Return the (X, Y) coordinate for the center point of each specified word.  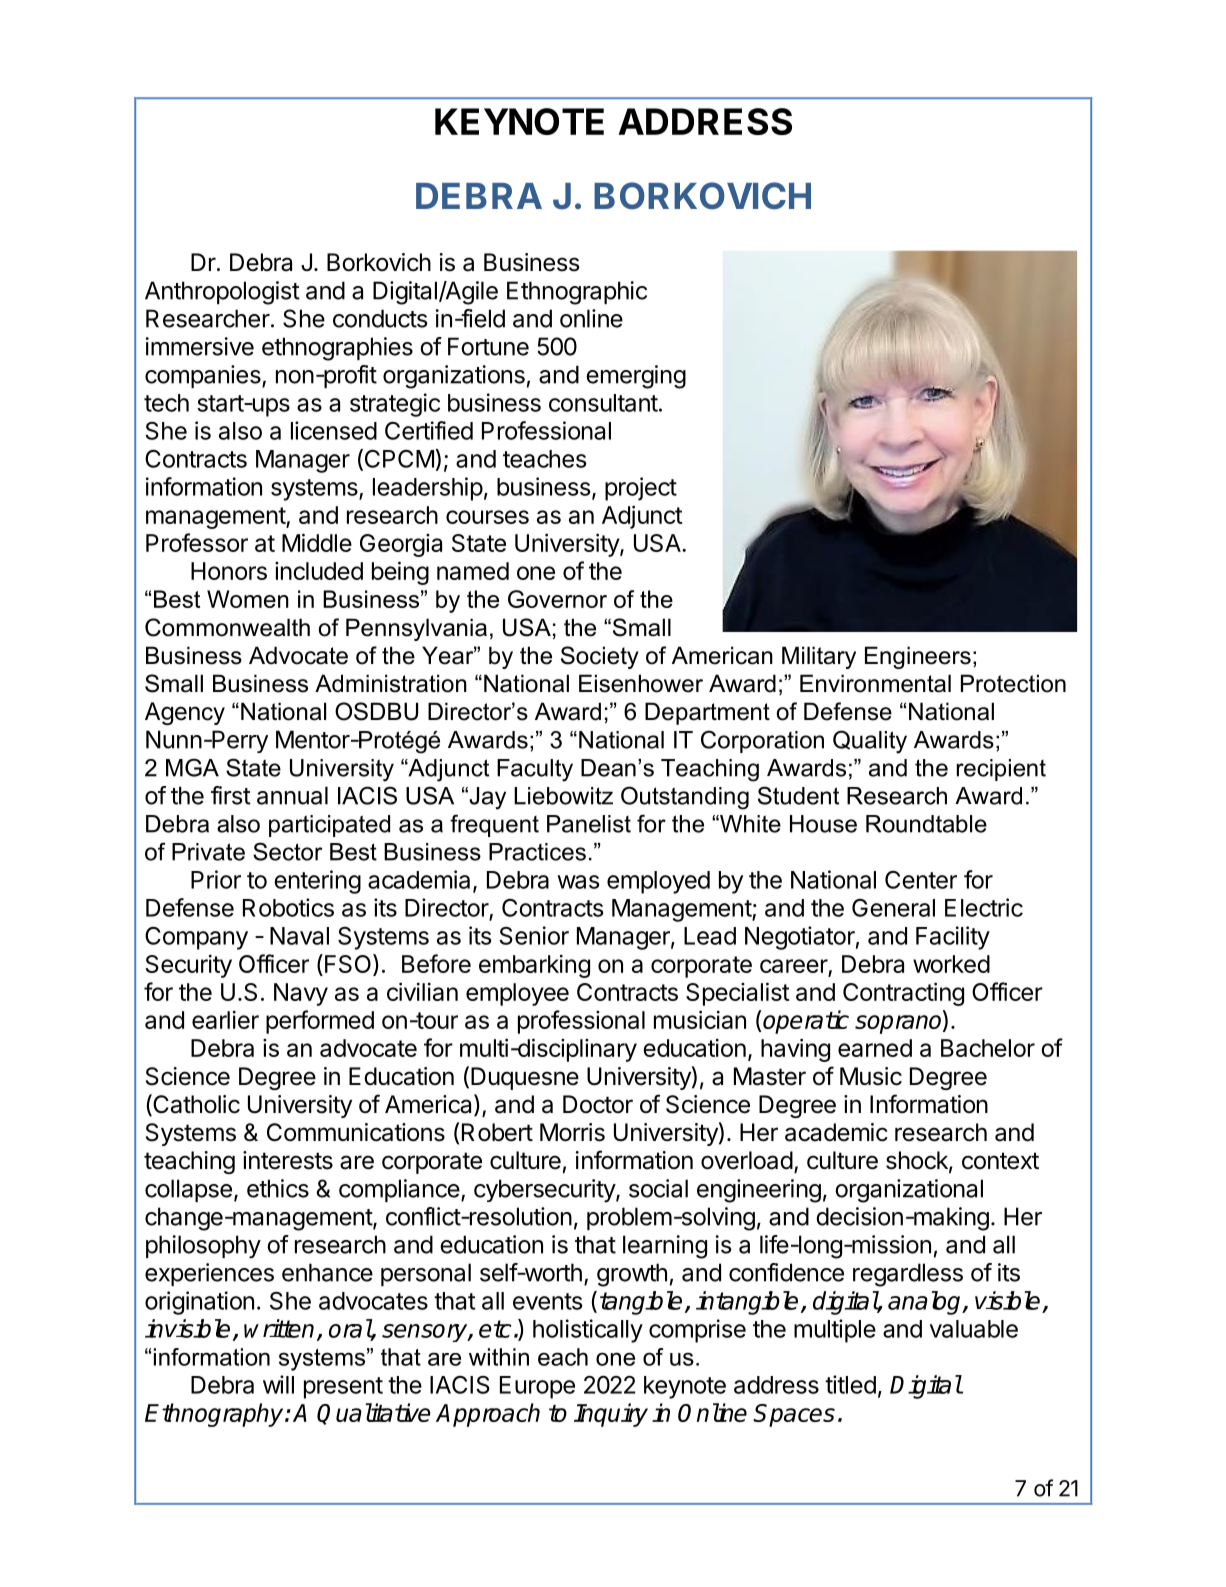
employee (517, 994)
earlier (225, 1020)
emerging (636, 377)
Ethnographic (577, 293)
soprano (899, 1024)
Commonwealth (227, 627)
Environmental (875, 683)
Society (600, 657)
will (278, 1384)
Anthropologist (222, 293)
